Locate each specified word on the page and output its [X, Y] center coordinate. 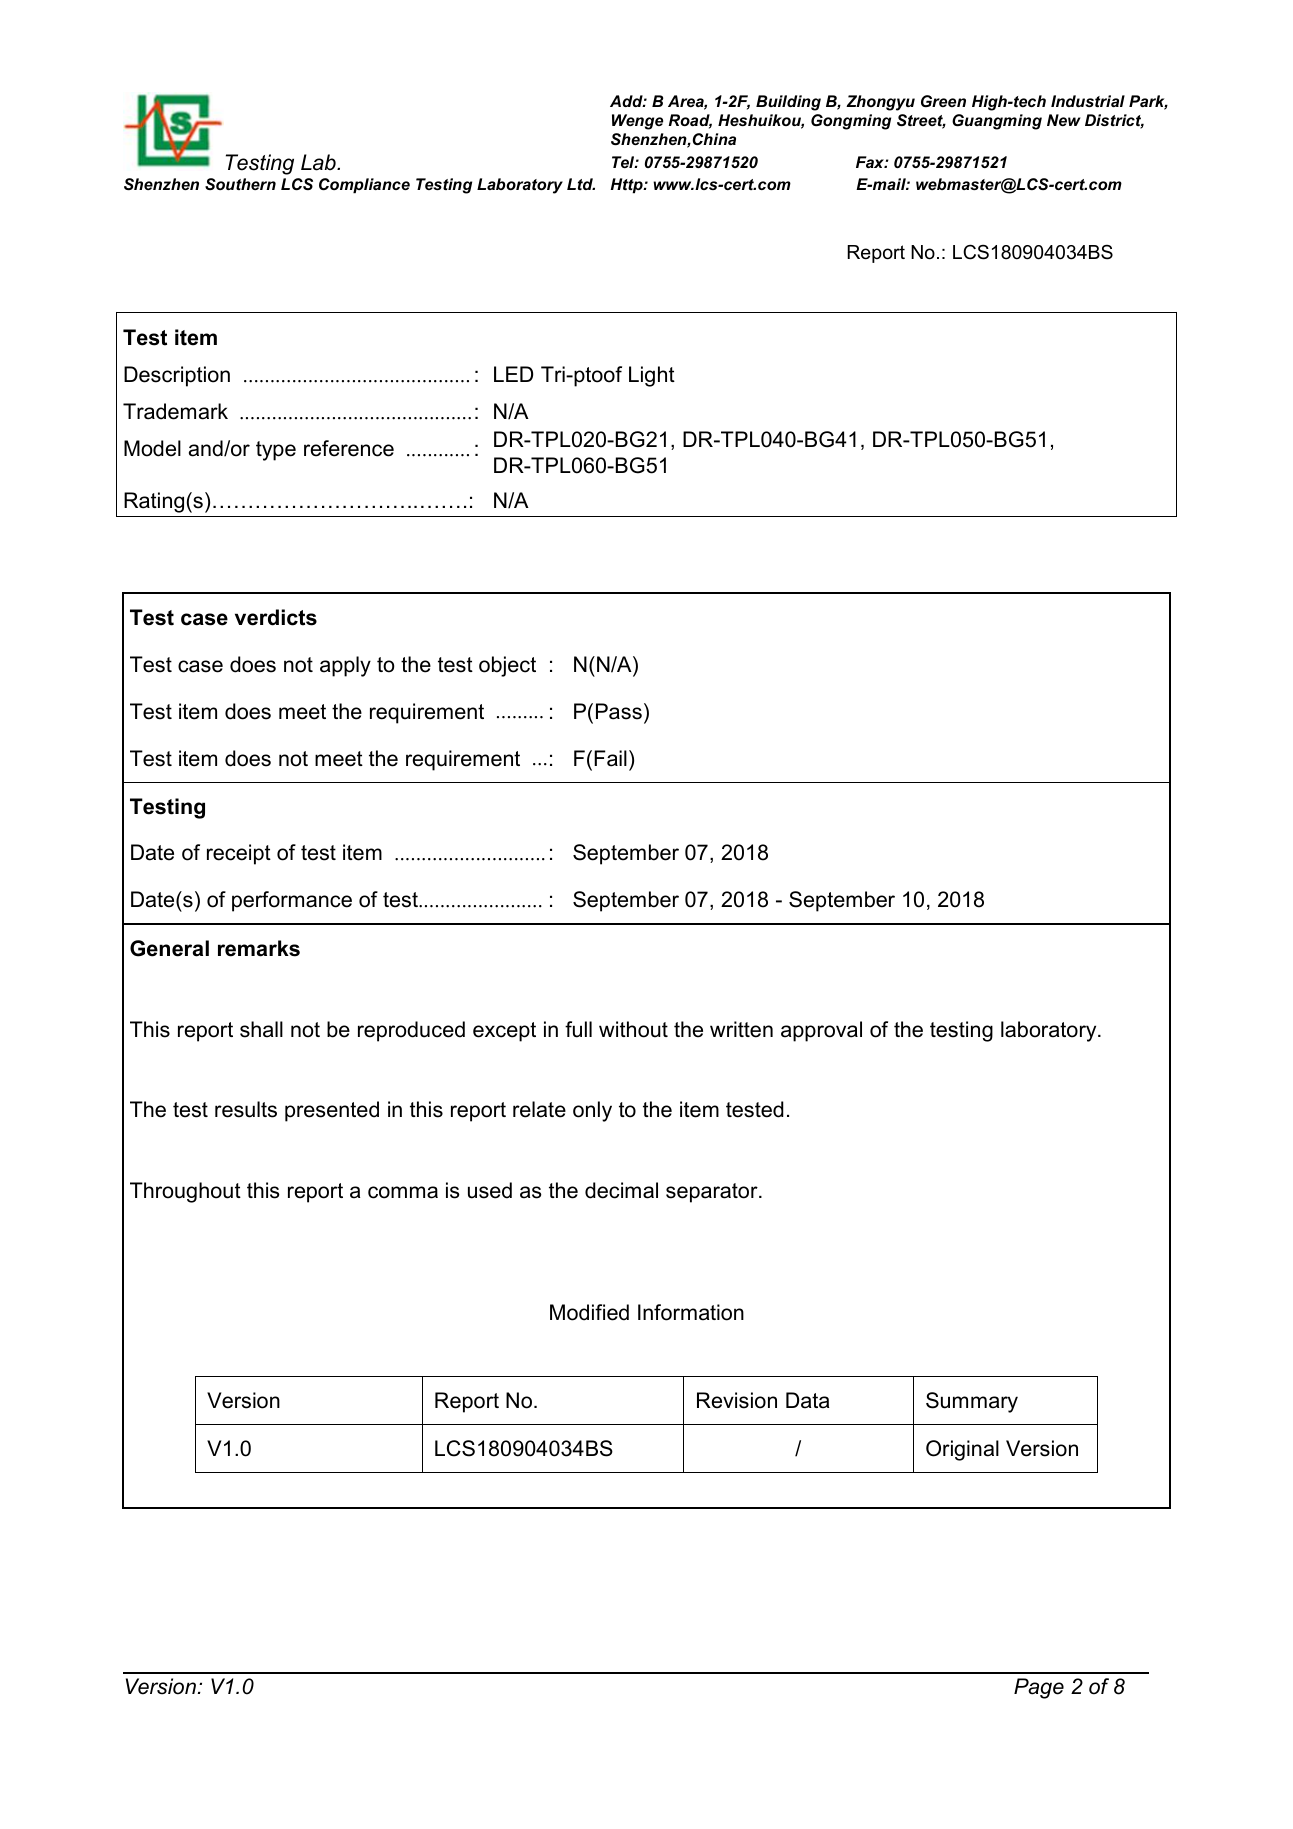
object [507, 666]
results [246, 1109]
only [592, 1111]
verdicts [276, 617]
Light [652, 376]
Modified [589, 1312]
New [1064, 120]
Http [628, 186]
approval [821, 1031]
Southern [240, 184]
